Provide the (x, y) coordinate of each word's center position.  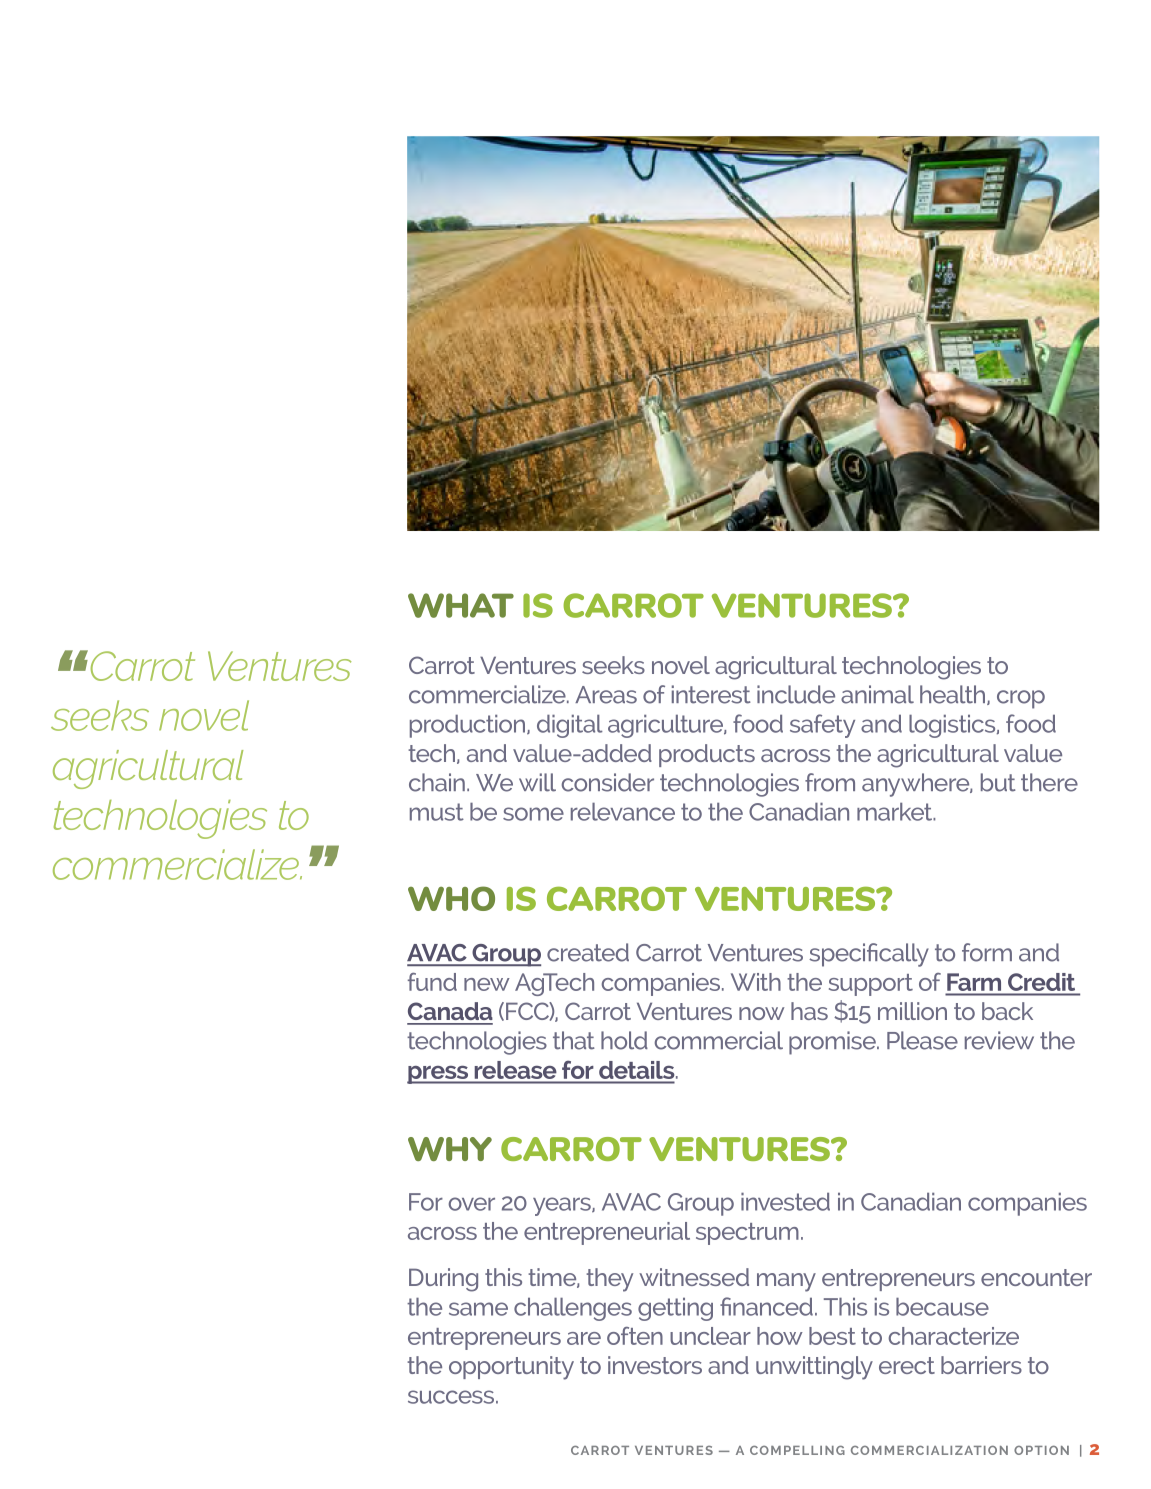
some (533, 814)
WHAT (461, 605)
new (487, 984)
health (954, 695)
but (998, 782)
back (1007, 1011)
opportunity (511, 1368)
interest (711, 694)
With (756, 982)
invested (785, 1202)
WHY (450, 1149)
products (707, 755)
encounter (1036, 1277)
